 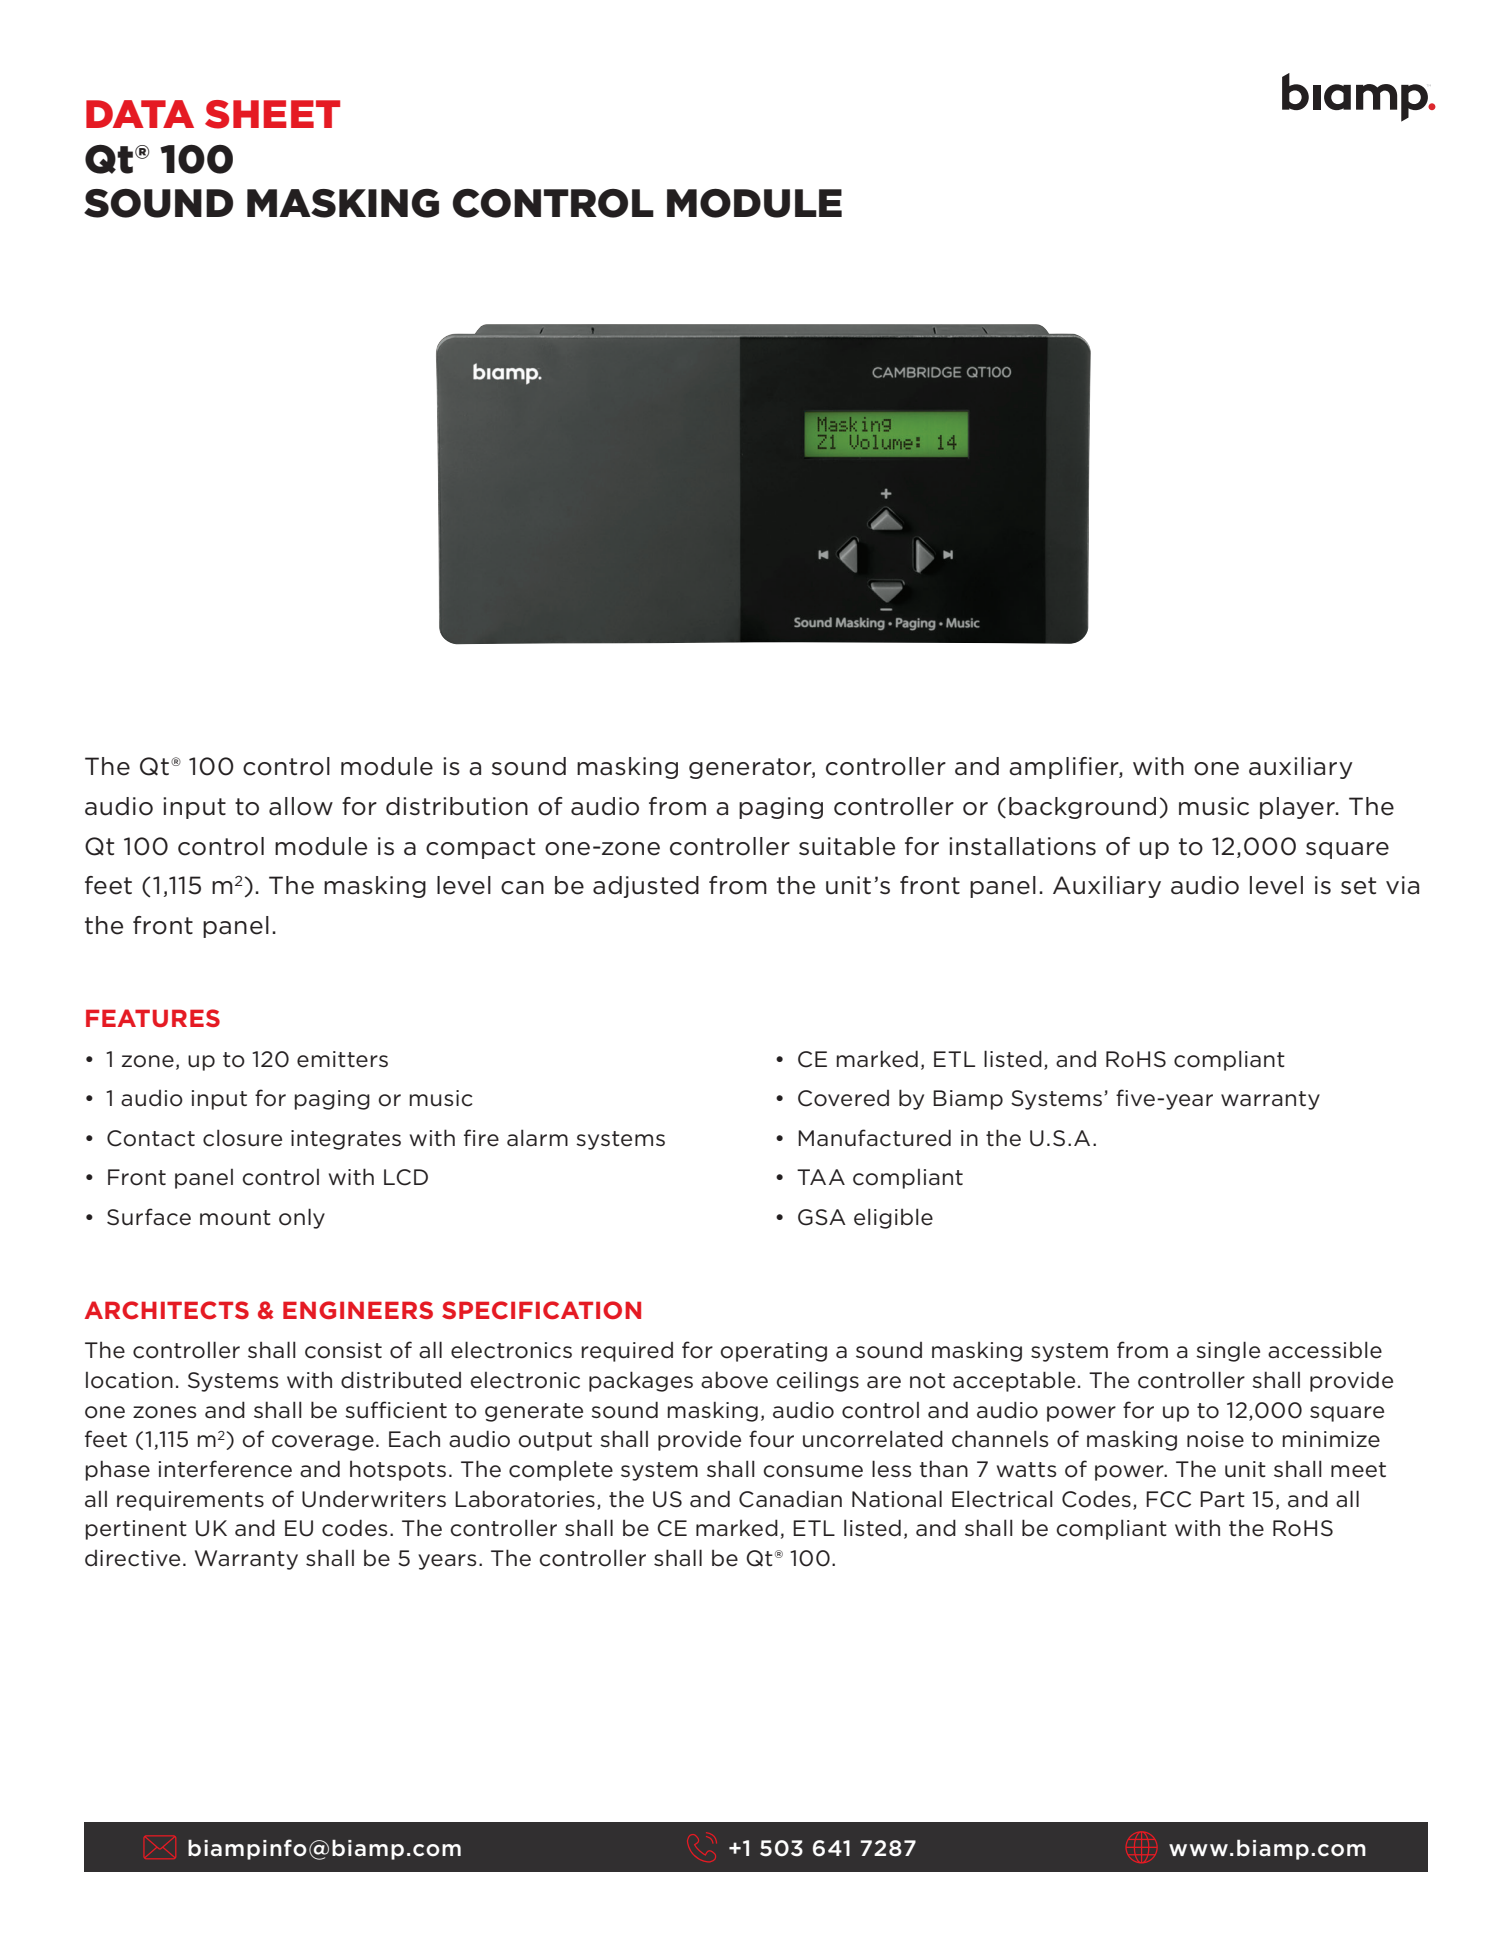 I want to click on FEATURES, so click(x=153, y=1018).
